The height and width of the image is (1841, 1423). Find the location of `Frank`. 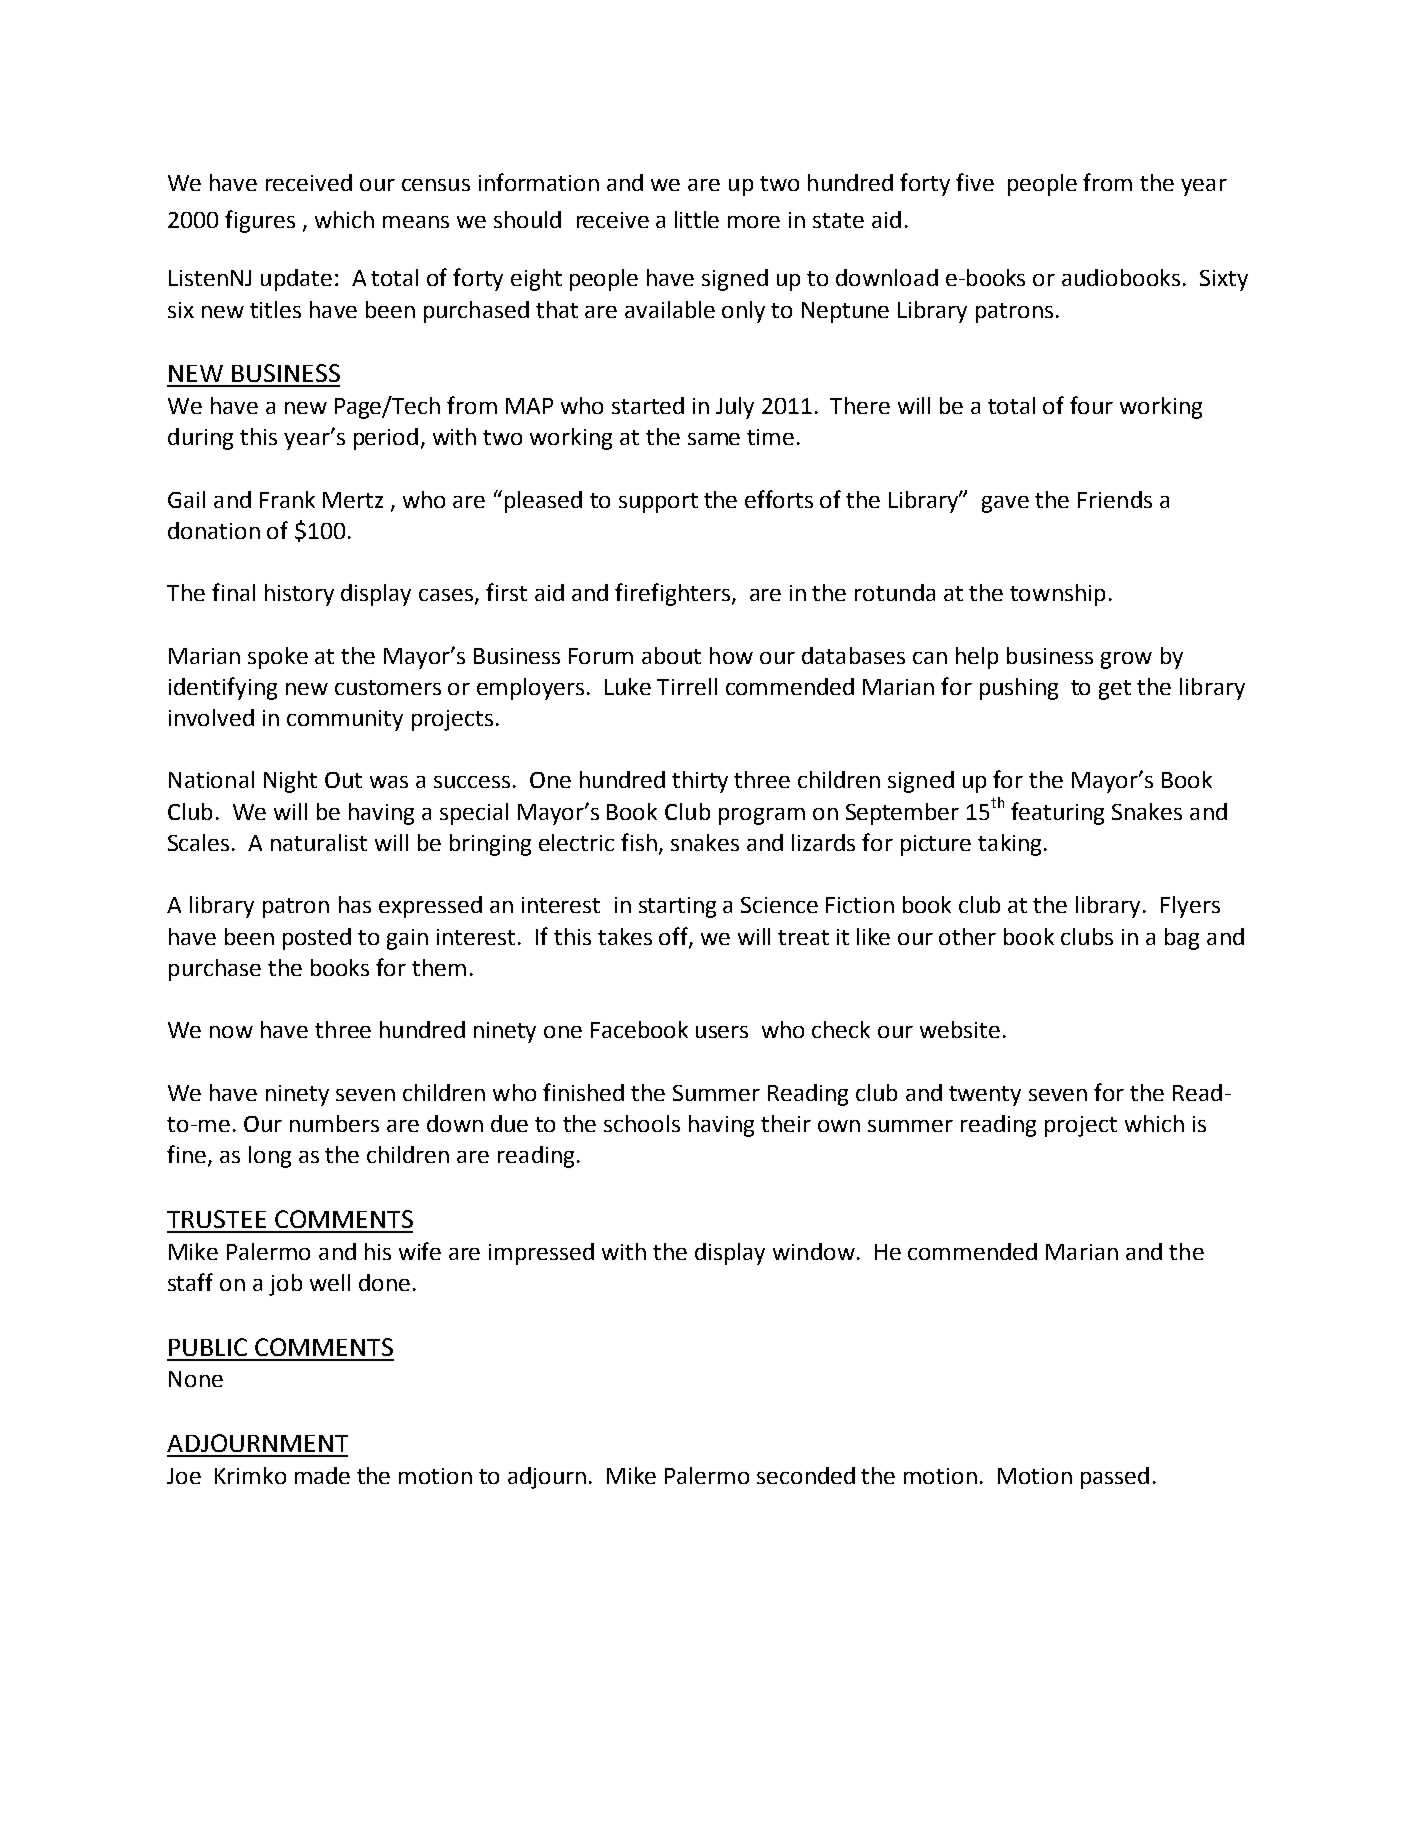

Frank is located at coordinates (287, 499).
